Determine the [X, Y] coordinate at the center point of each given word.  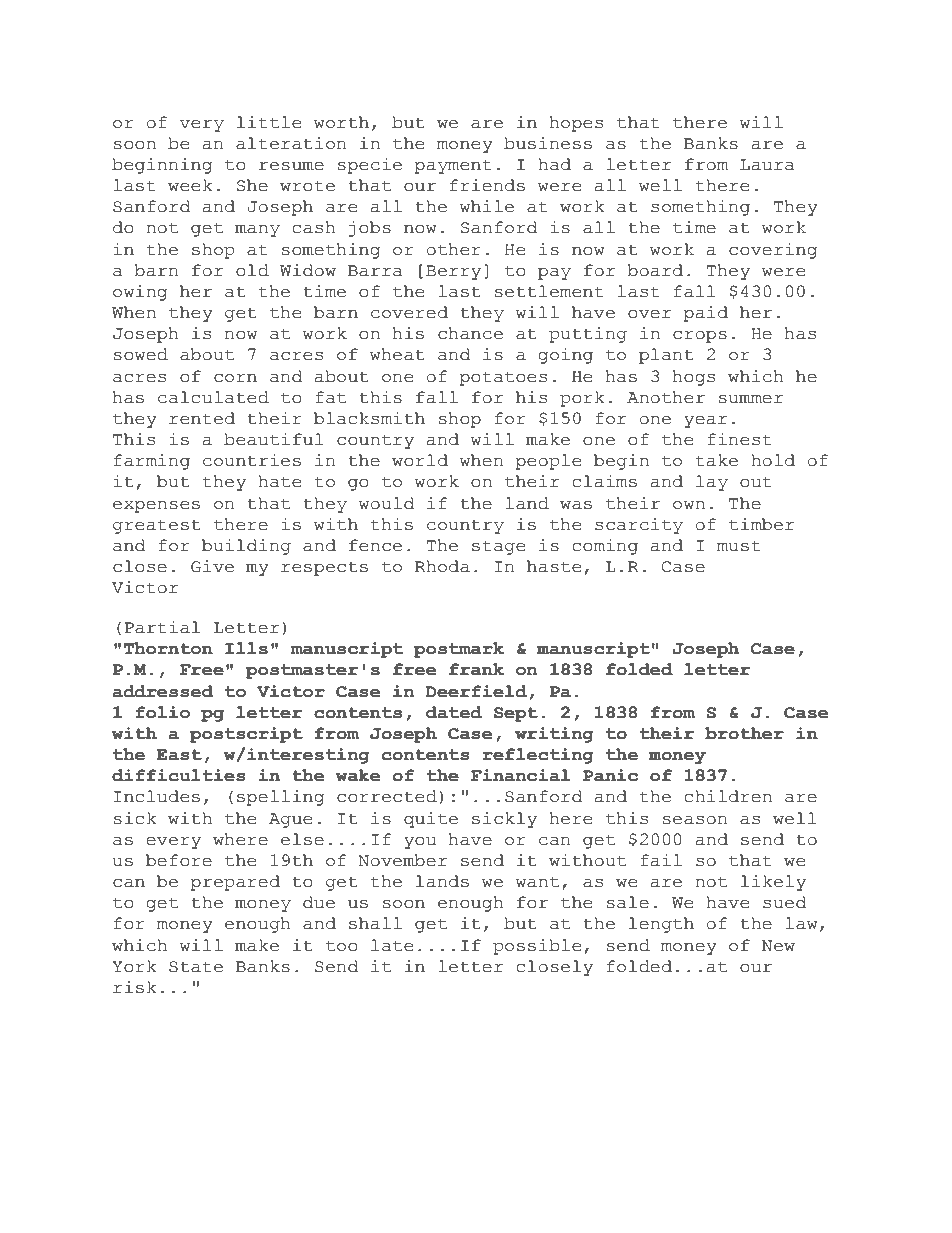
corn [235, 378]
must [739, 546]
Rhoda [442, 566]
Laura [767, 165]
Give [212, 566]
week [190, 185]
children [728, 796]
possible [537, 947]
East [179, 755]
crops [700, 337]
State [196, 967]
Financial [520, 775]
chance [470, 333]
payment [453, 166]
